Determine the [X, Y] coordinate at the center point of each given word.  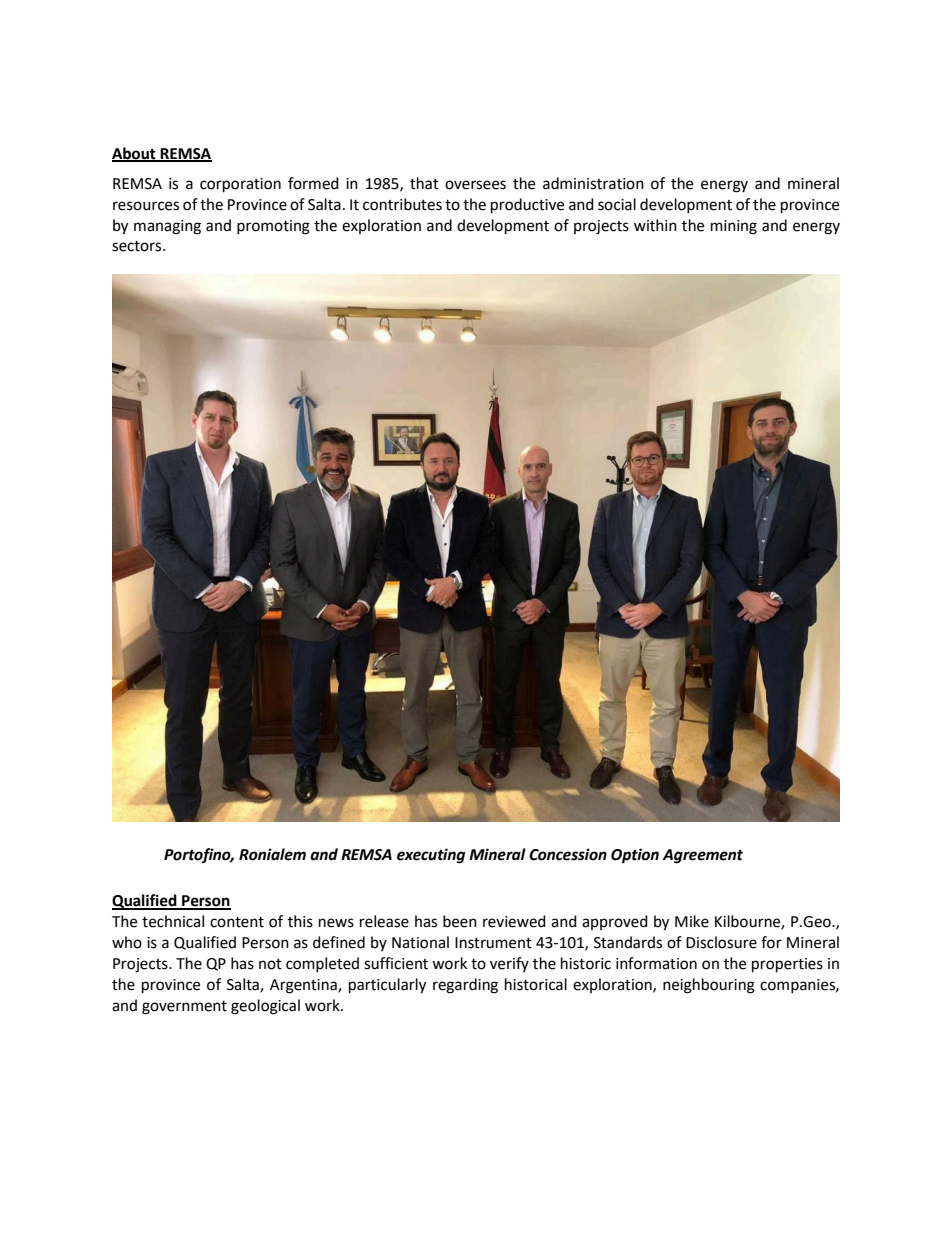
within [655, 225]
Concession [568, 854]
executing [431, 856]
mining [734, 227]
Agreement [703, 856]
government [184, 1008]
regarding [465, 986]
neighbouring [709, 986]
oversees [475, 185]
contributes [402, 204]
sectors [138, 246]
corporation [240, 185]
